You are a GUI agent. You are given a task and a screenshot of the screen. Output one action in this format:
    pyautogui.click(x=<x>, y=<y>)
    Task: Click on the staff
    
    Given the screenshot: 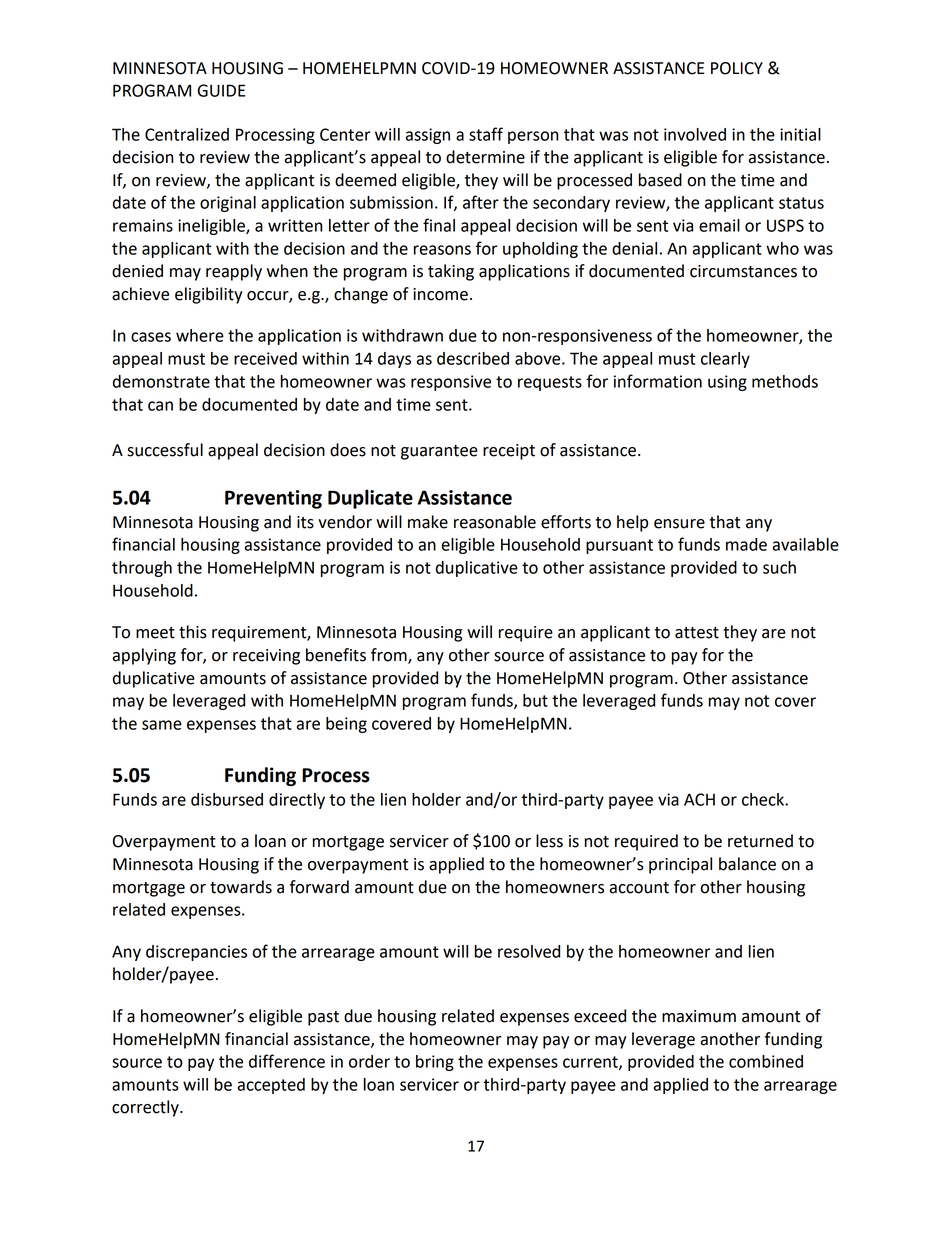 What is the action you would take?
    pyautogui.click(x=486, y=134)
